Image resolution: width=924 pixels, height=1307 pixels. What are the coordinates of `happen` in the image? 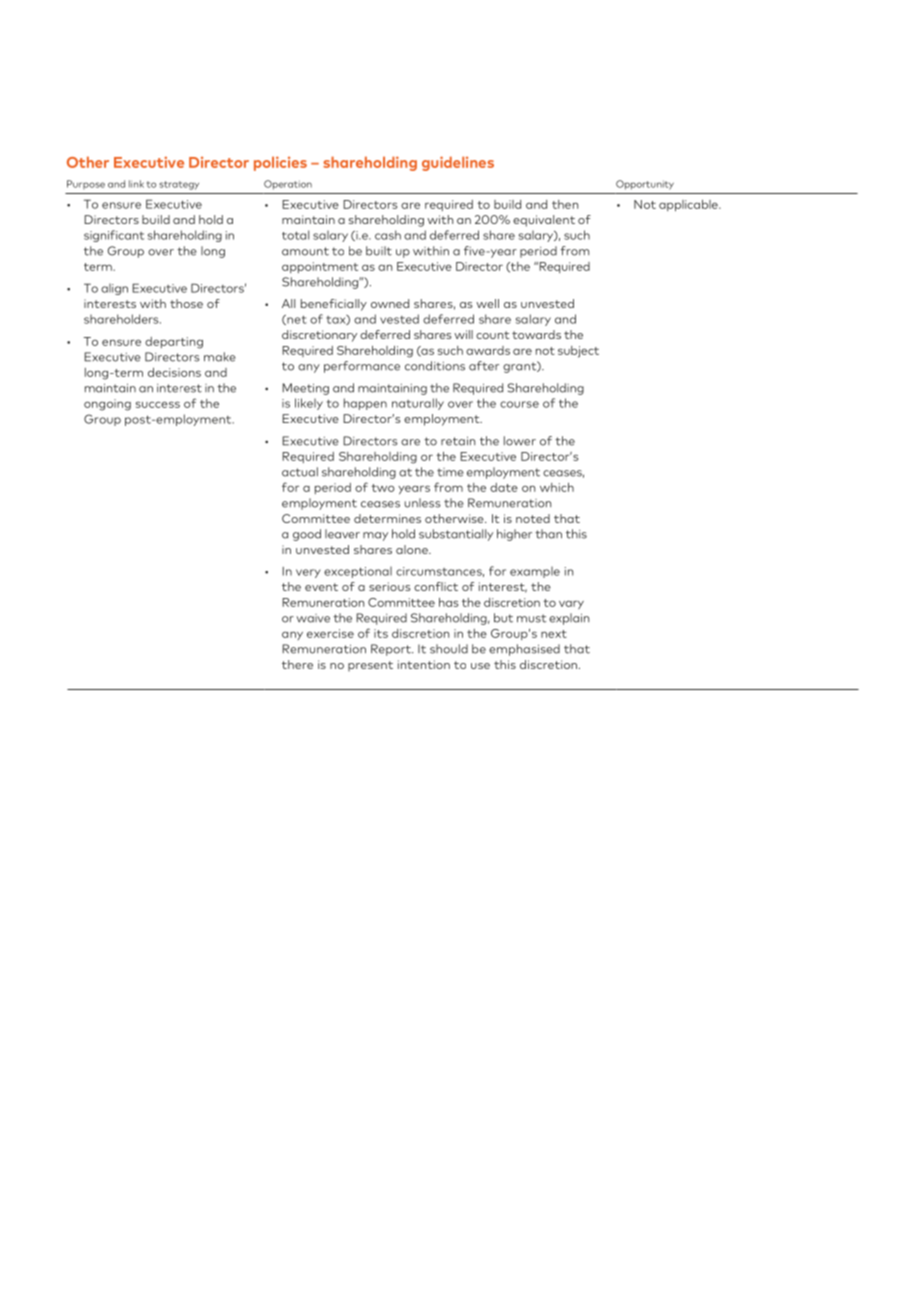 It's located at (365, 404).
